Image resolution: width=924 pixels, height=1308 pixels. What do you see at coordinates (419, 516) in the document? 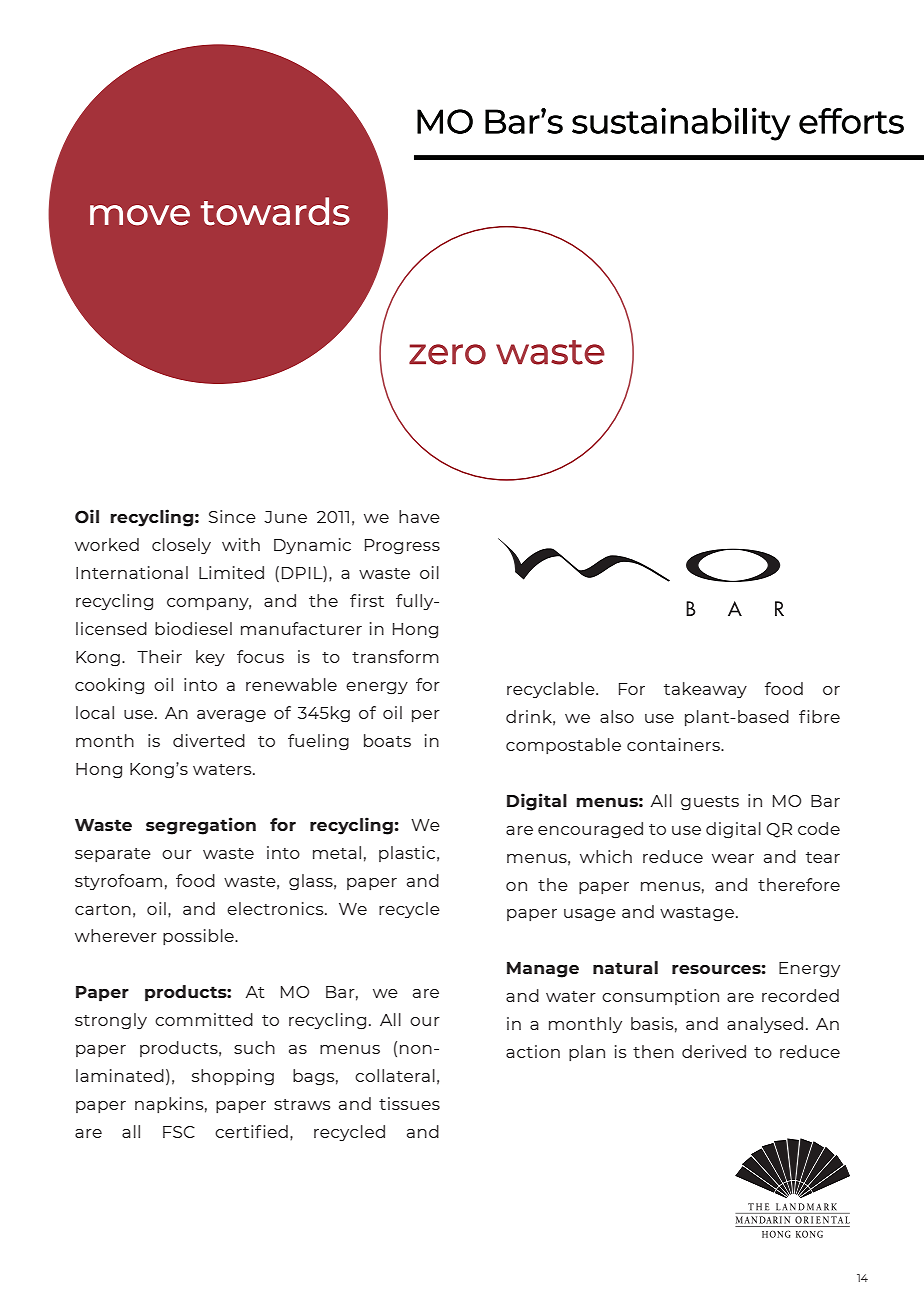
I see `have` at bounding box center [419, 516].
